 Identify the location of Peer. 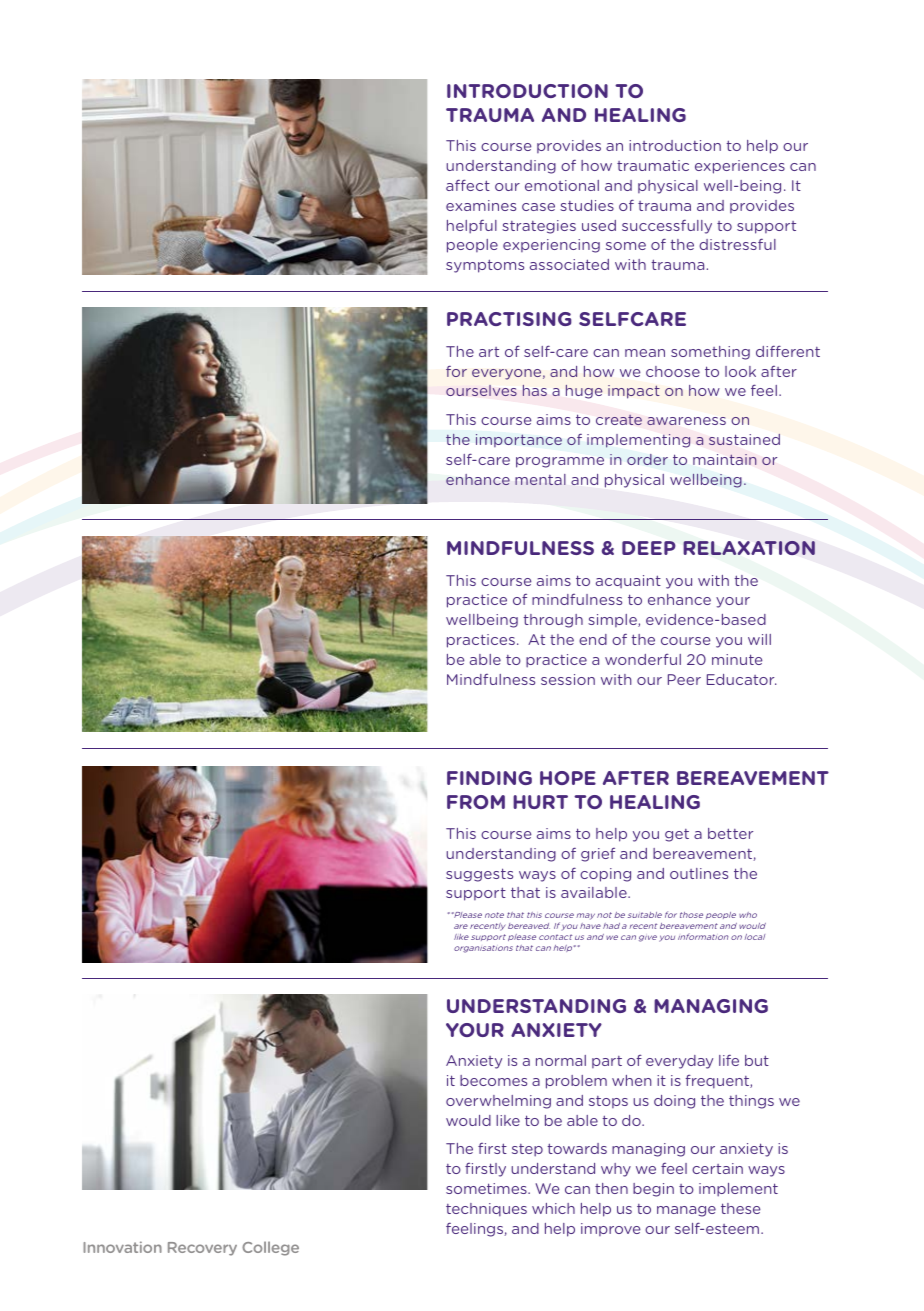
(684, 679).
